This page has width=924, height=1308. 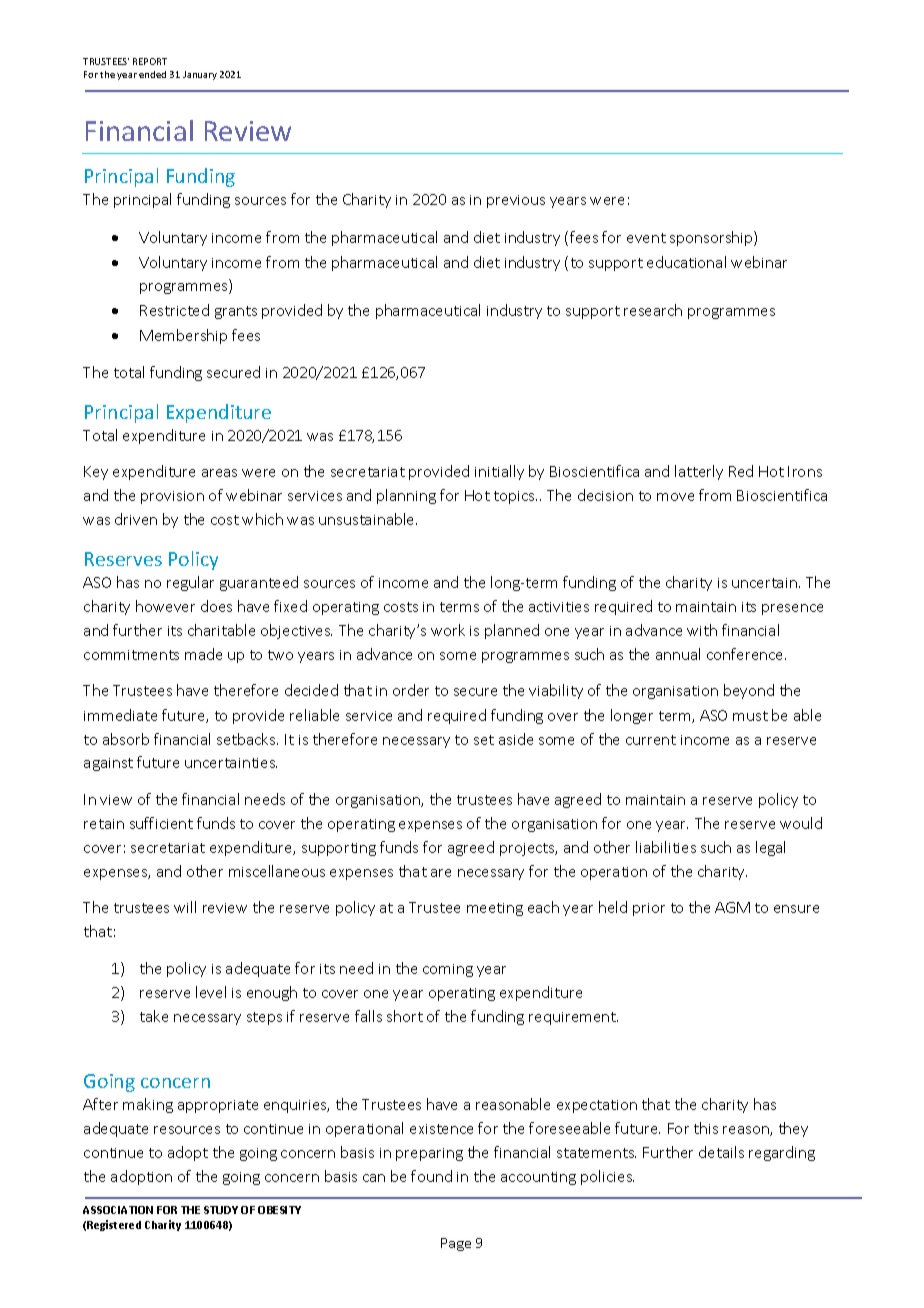 I want to click on previous, so click(x=516, y=201).
